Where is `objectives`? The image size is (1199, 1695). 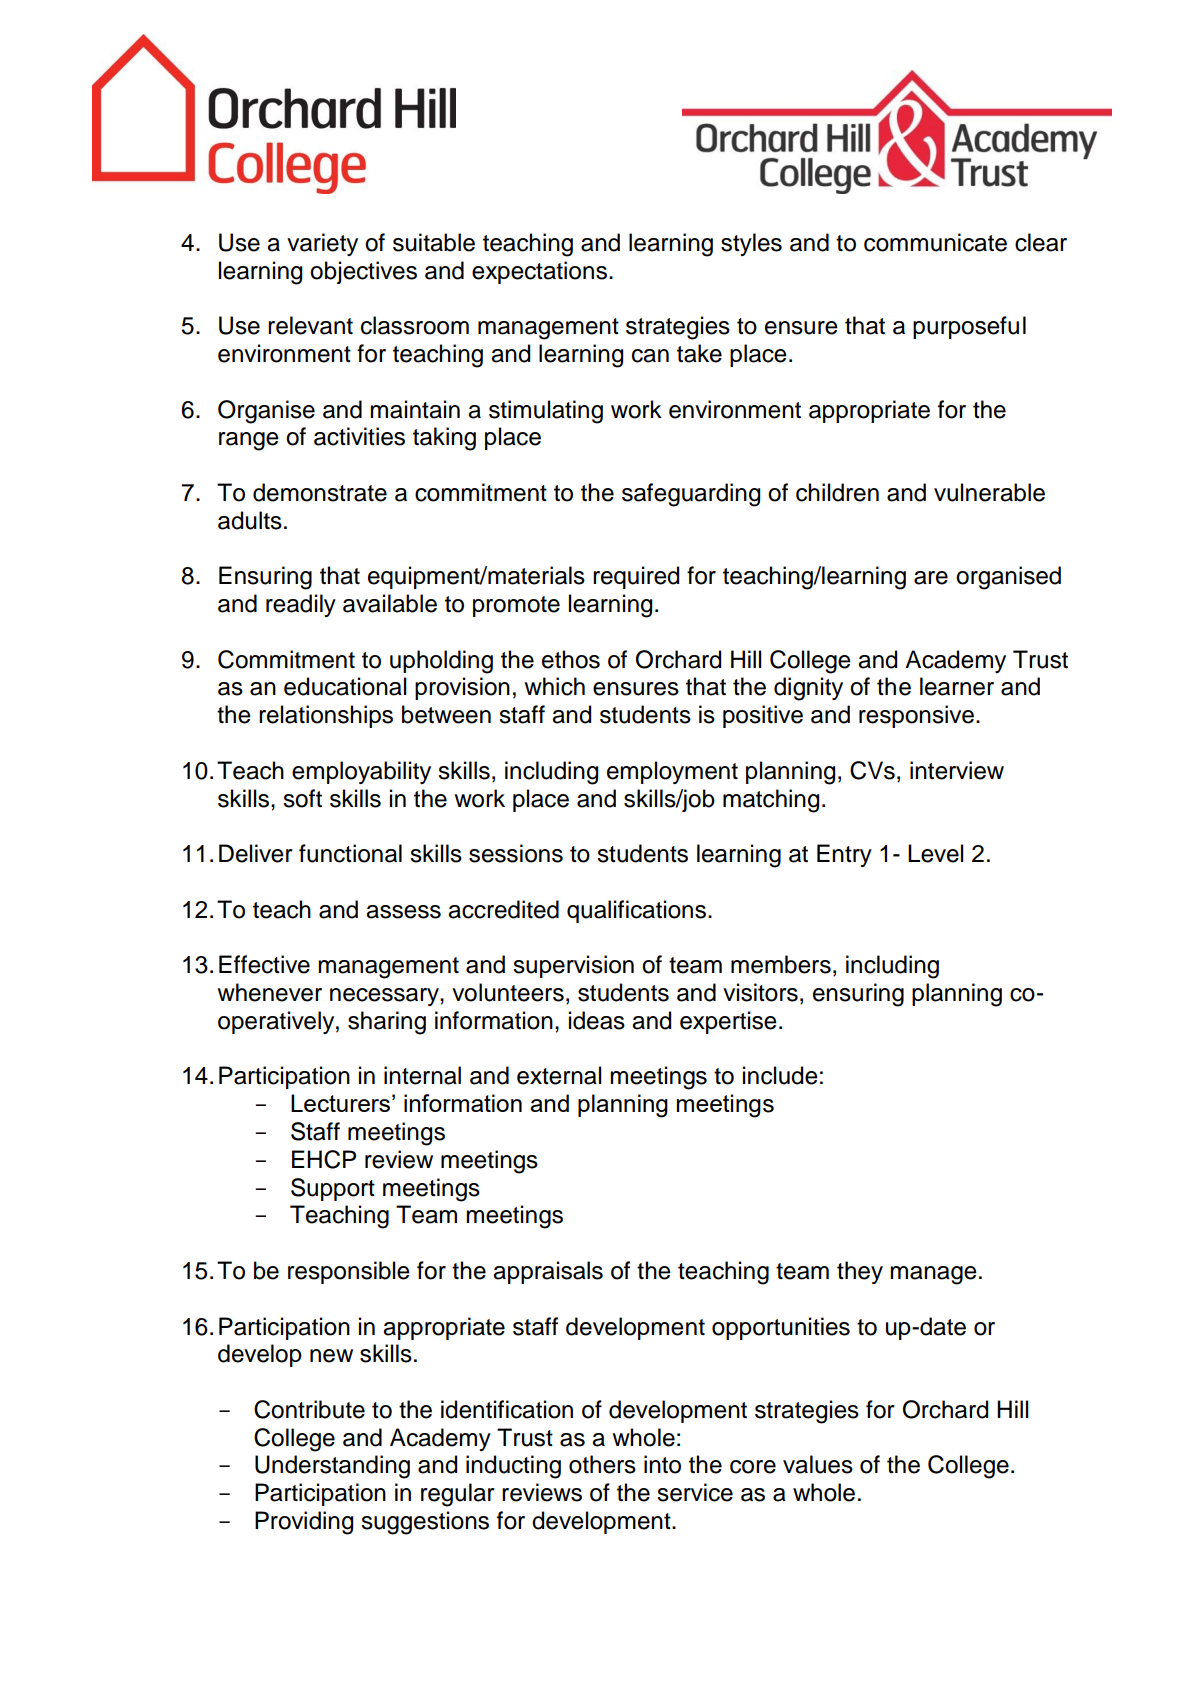
objectives is located at coordinates (363, 272).
